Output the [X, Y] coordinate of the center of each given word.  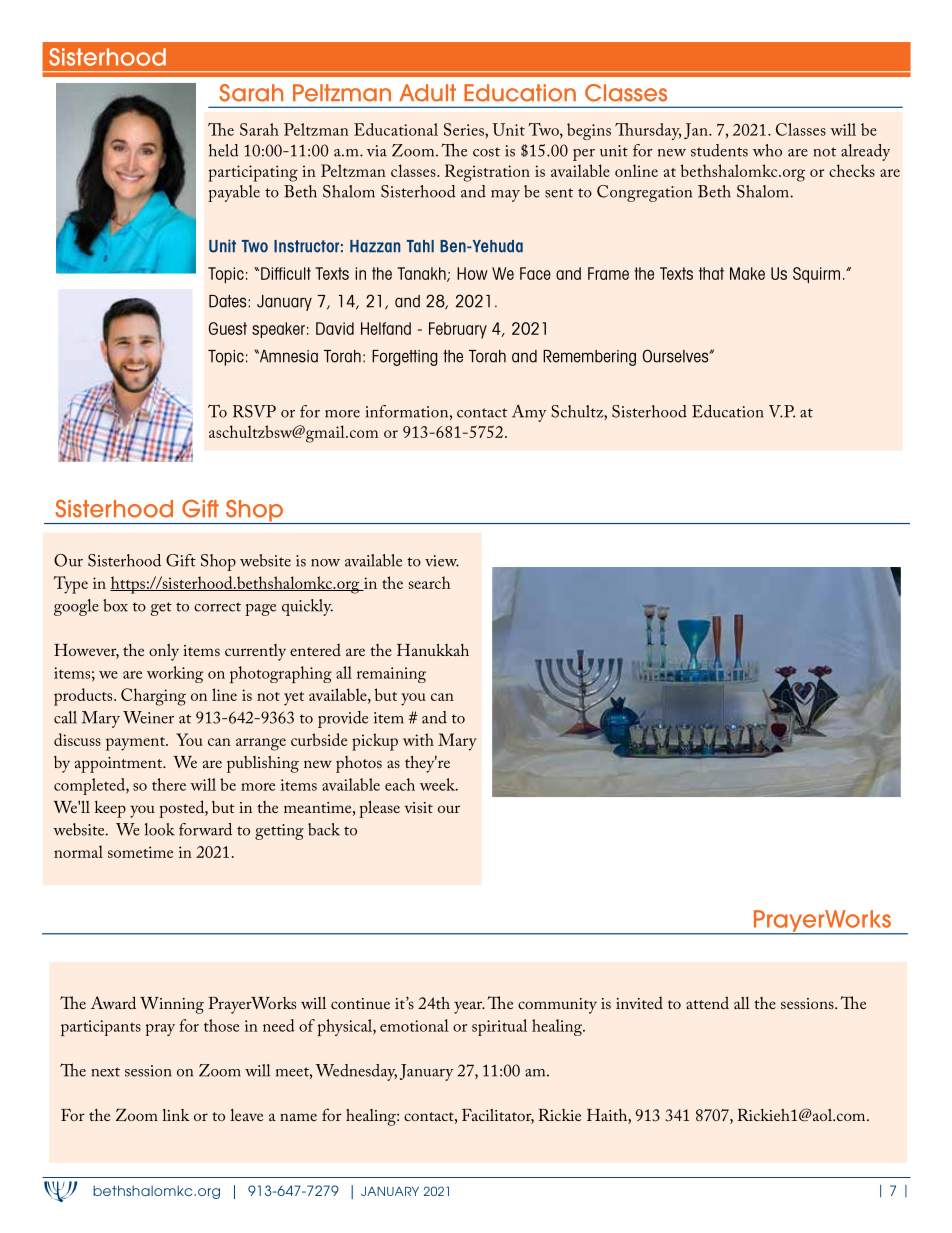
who [767, 150]
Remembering [589, 358]
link [176, 1115]
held [223, 150]
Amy [529, 413]
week [439, 784]
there [169, 784]
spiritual [499, 1027]
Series [465, 129]
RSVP [254, 411]
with [418, 739]
